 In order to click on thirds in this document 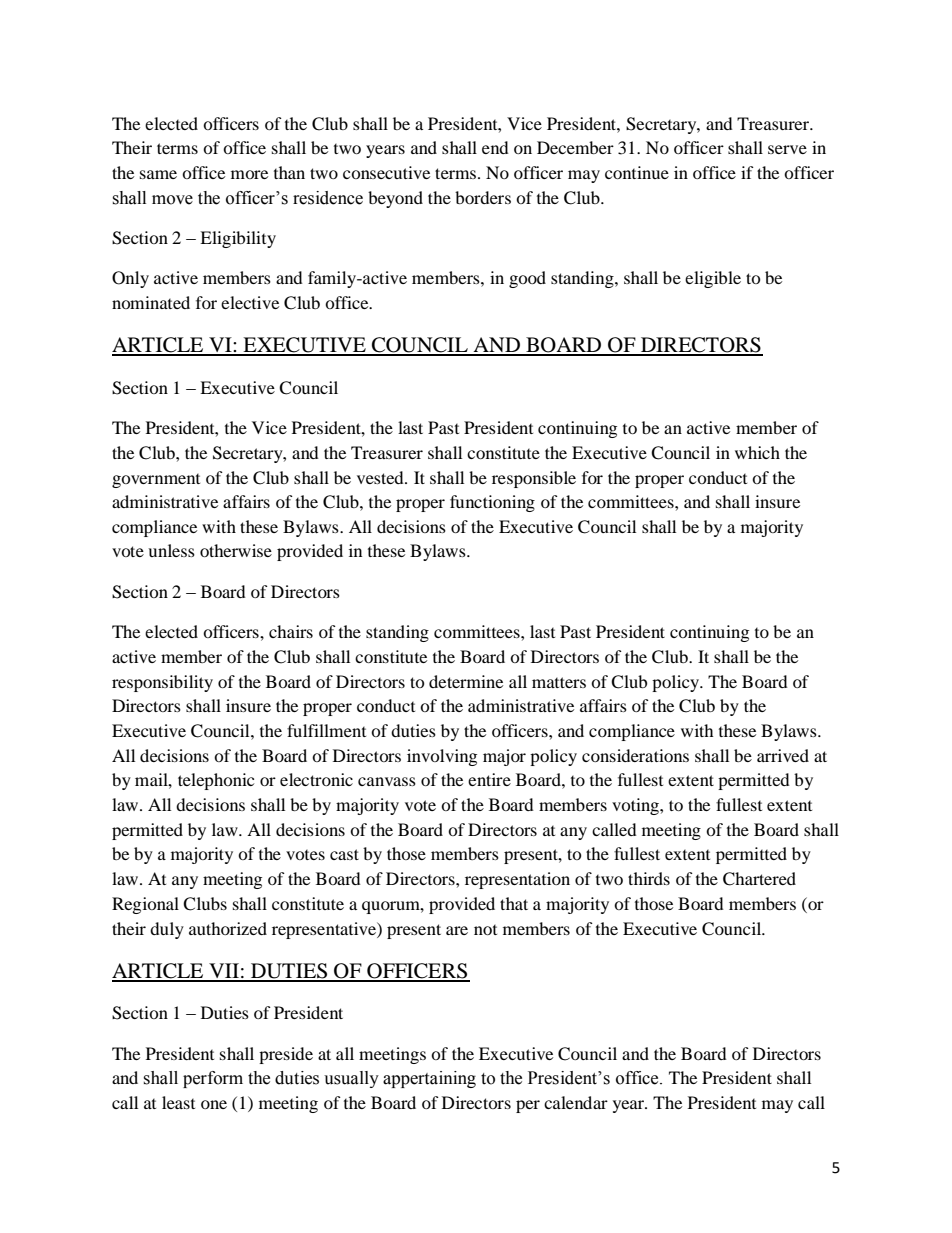, I will do `click(649, 878)`.
